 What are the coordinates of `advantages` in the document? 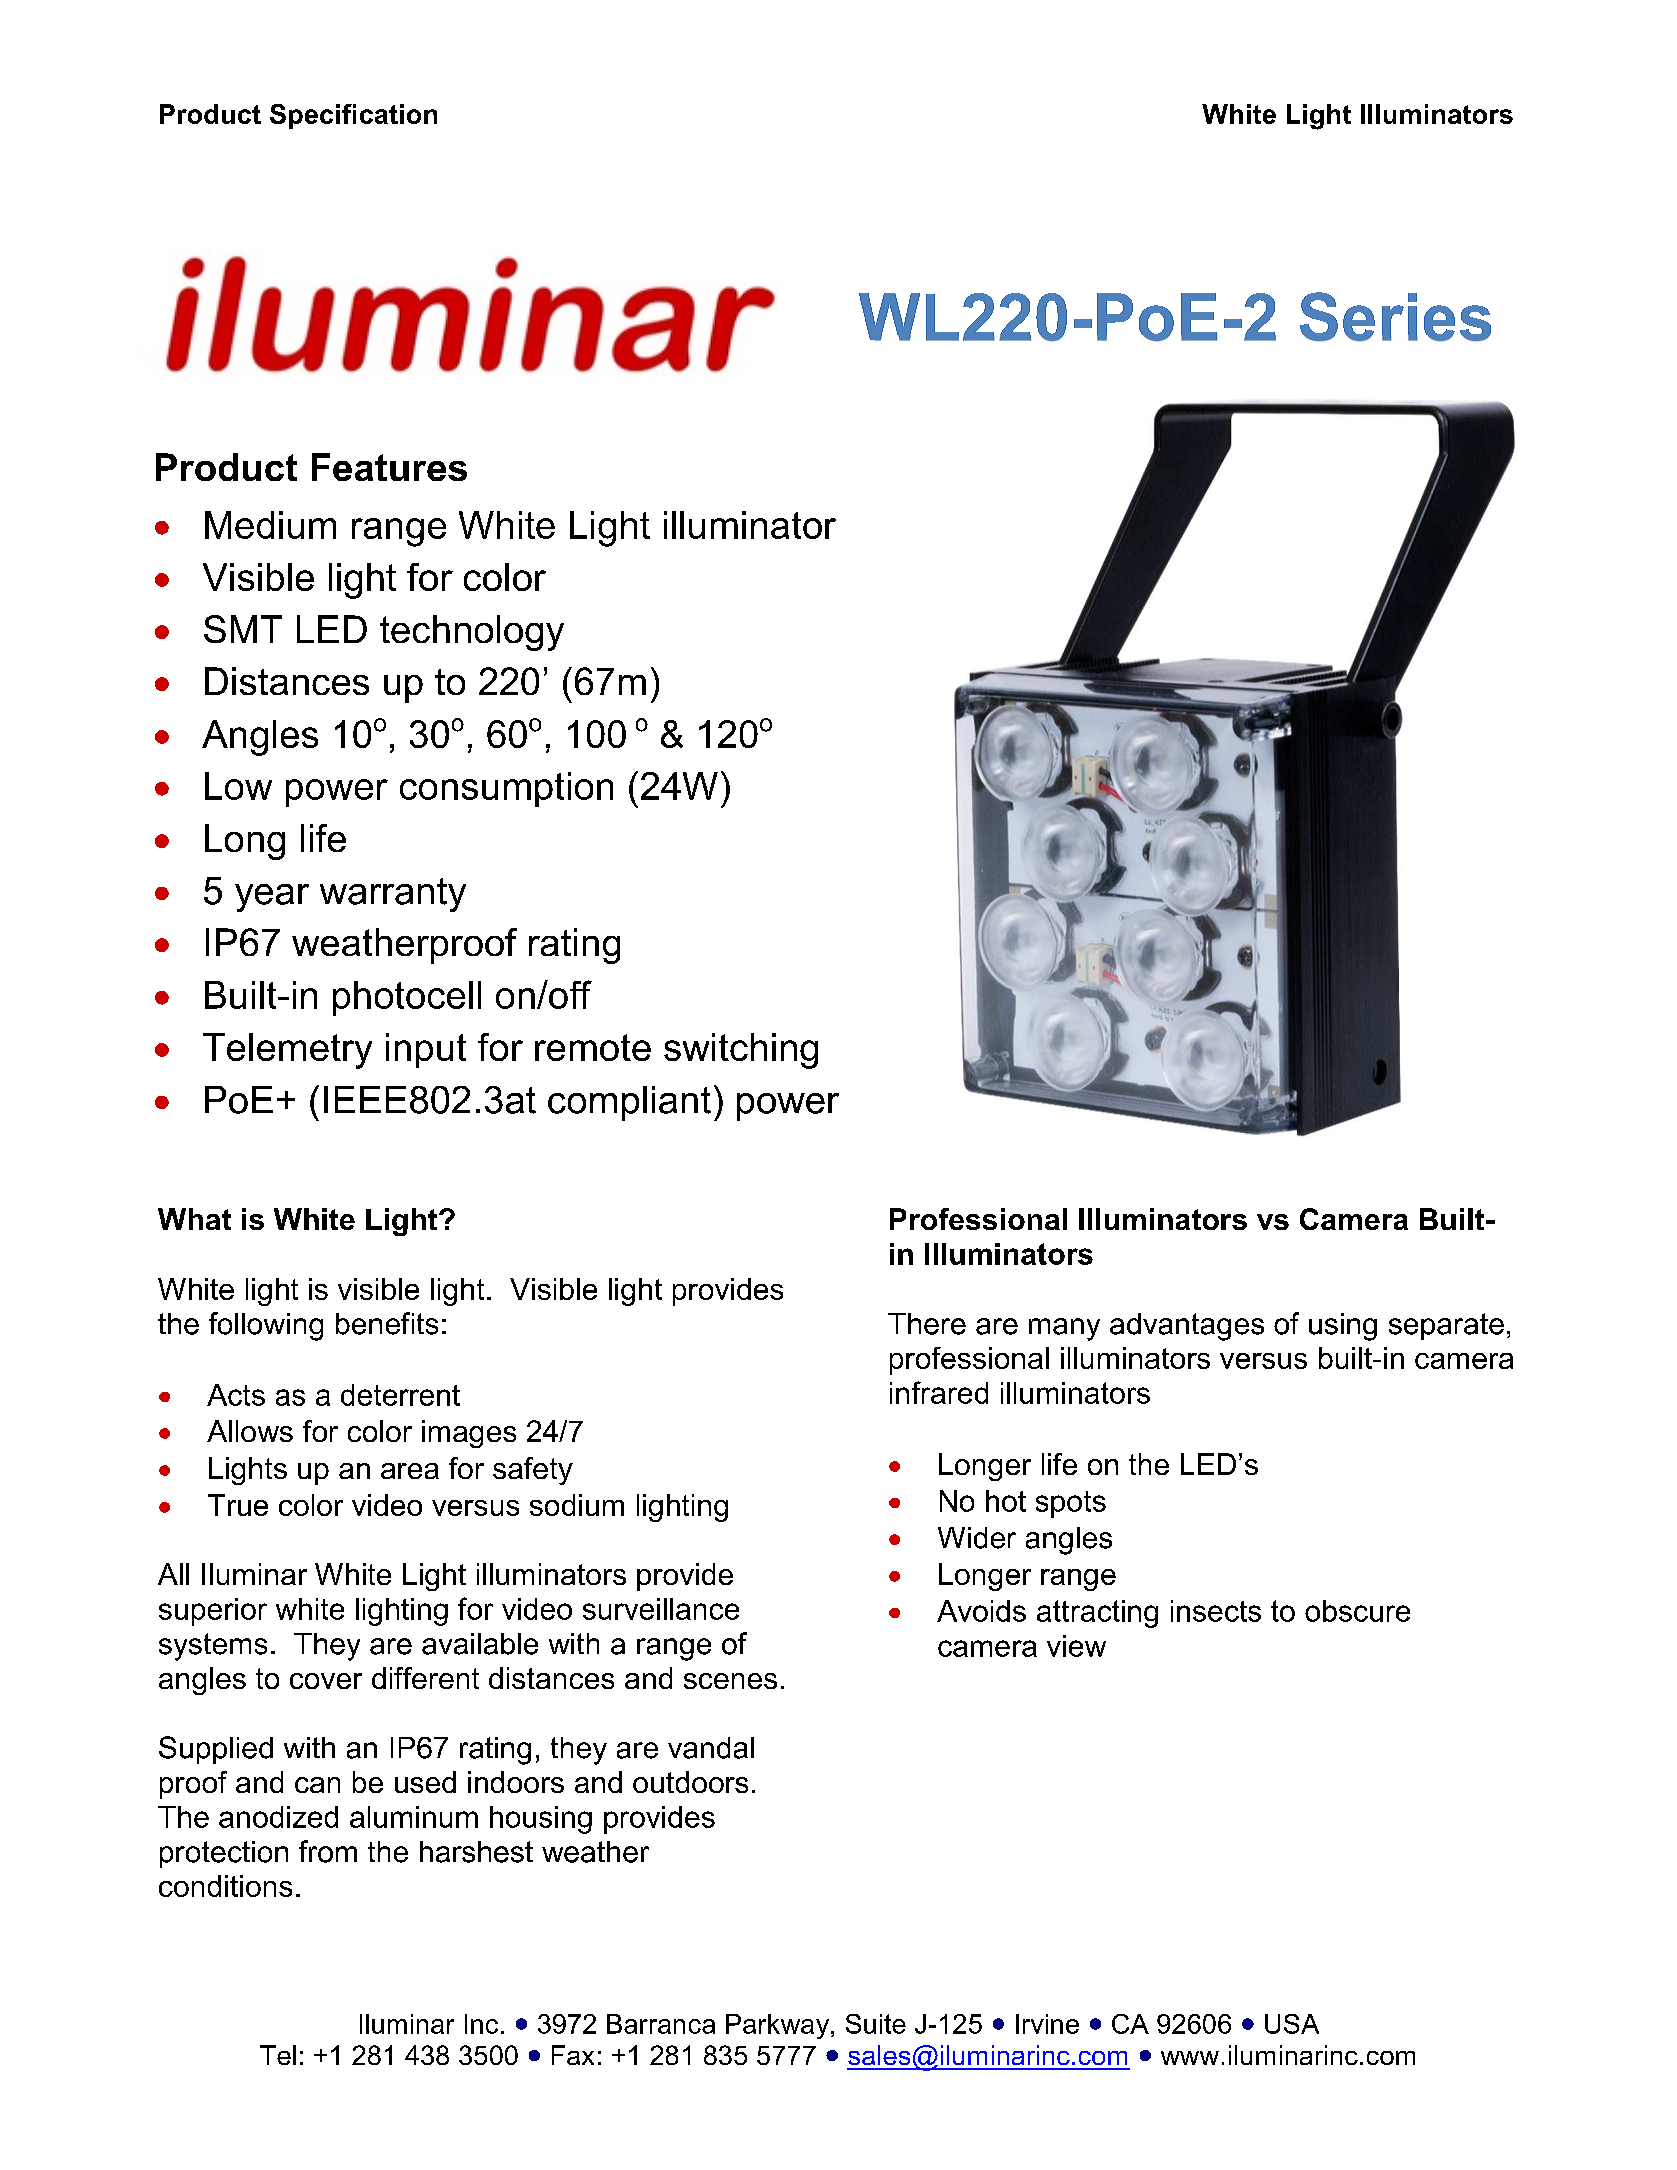 It's located at (1187, 1327).
